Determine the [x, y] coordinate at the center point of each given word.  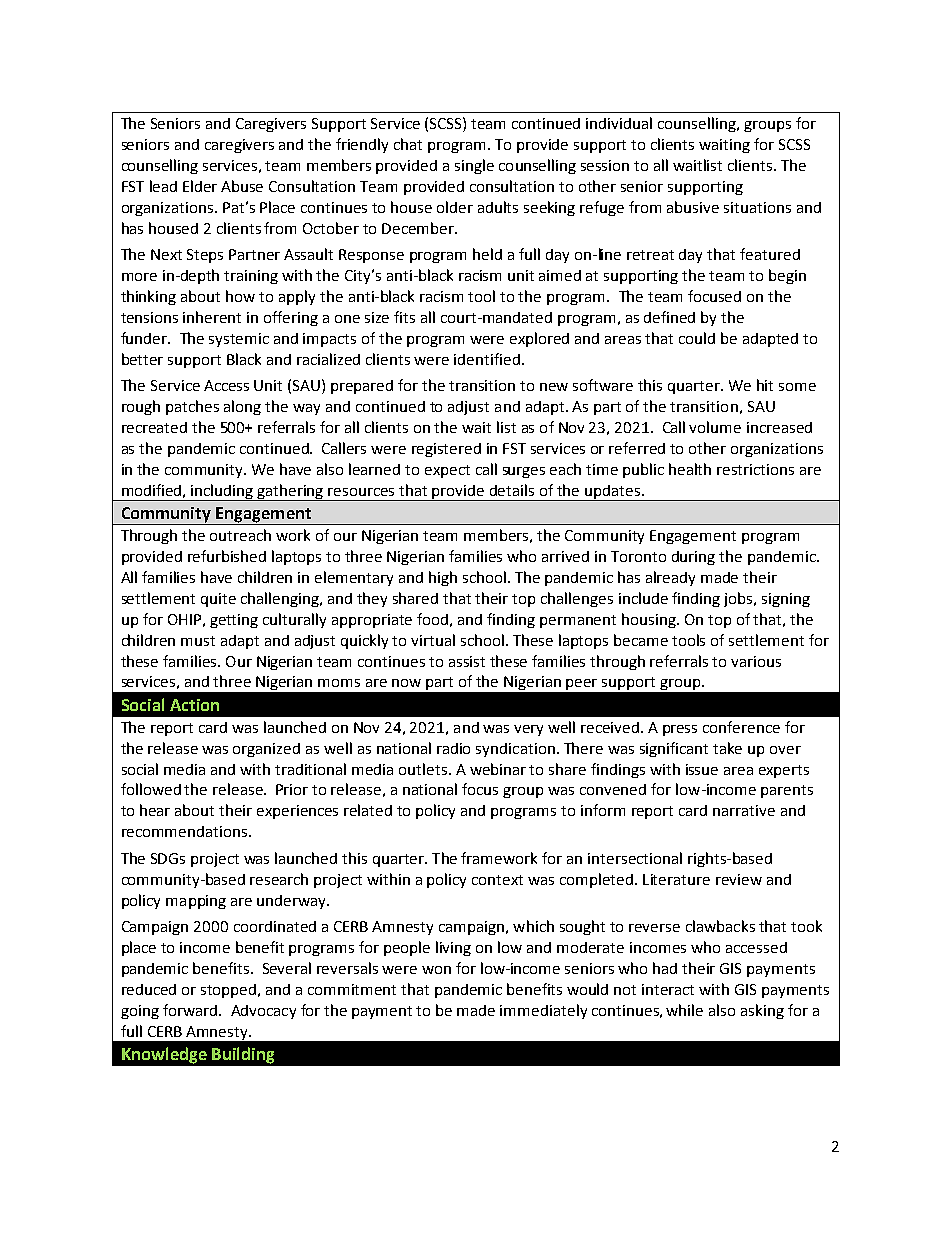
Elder [200, 186]
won [436, 970]
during [693, 558]
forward [191, 1010]
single [474, 166]
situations [757, 207]
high [443, 578]
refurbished [227, 556]
